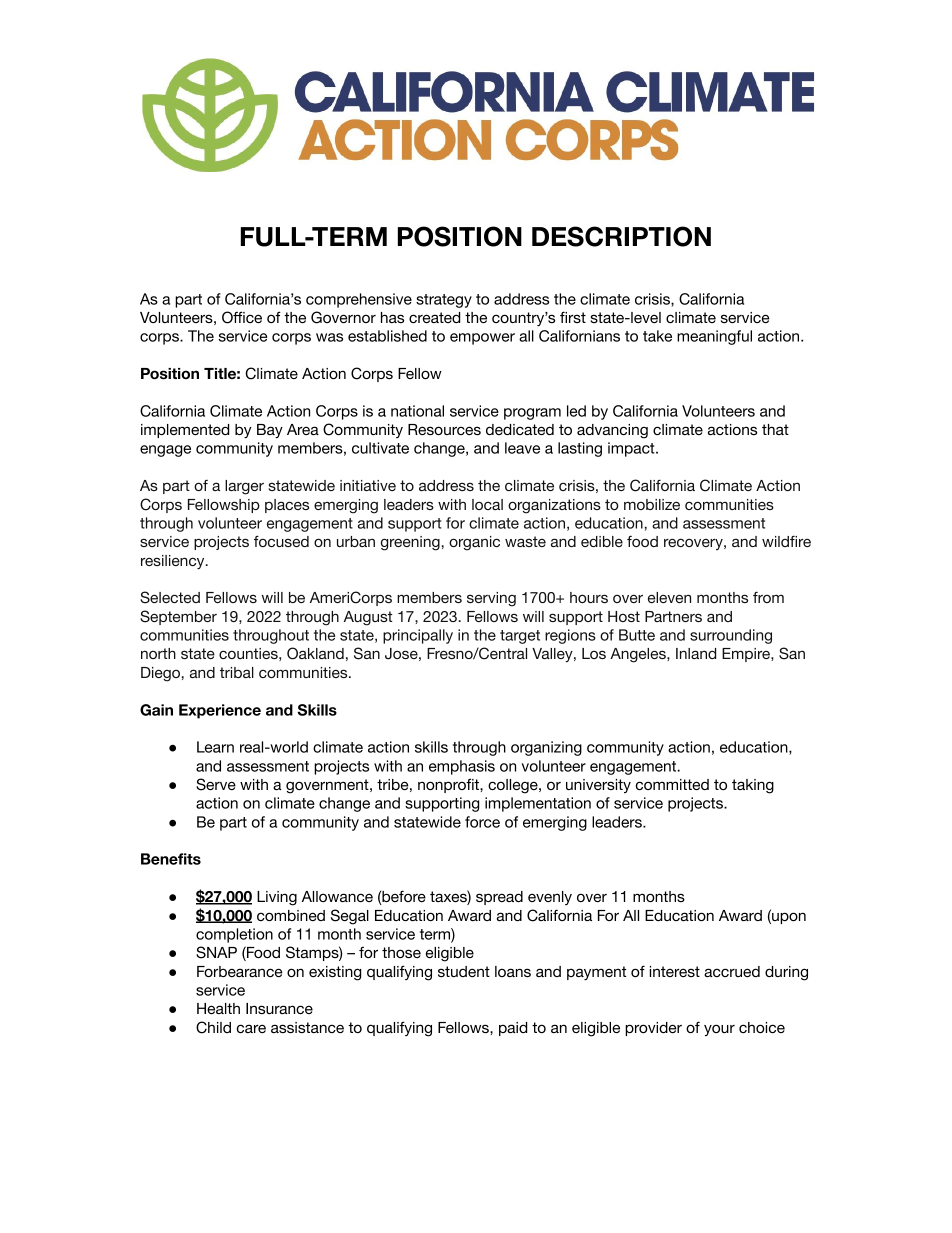 Image resolution: width=952 pixels, height=1233 pixels. What do you see at coordinates (731, 636) in the screenshot?
I see `surrounding` at bounding box center [731, 636].
